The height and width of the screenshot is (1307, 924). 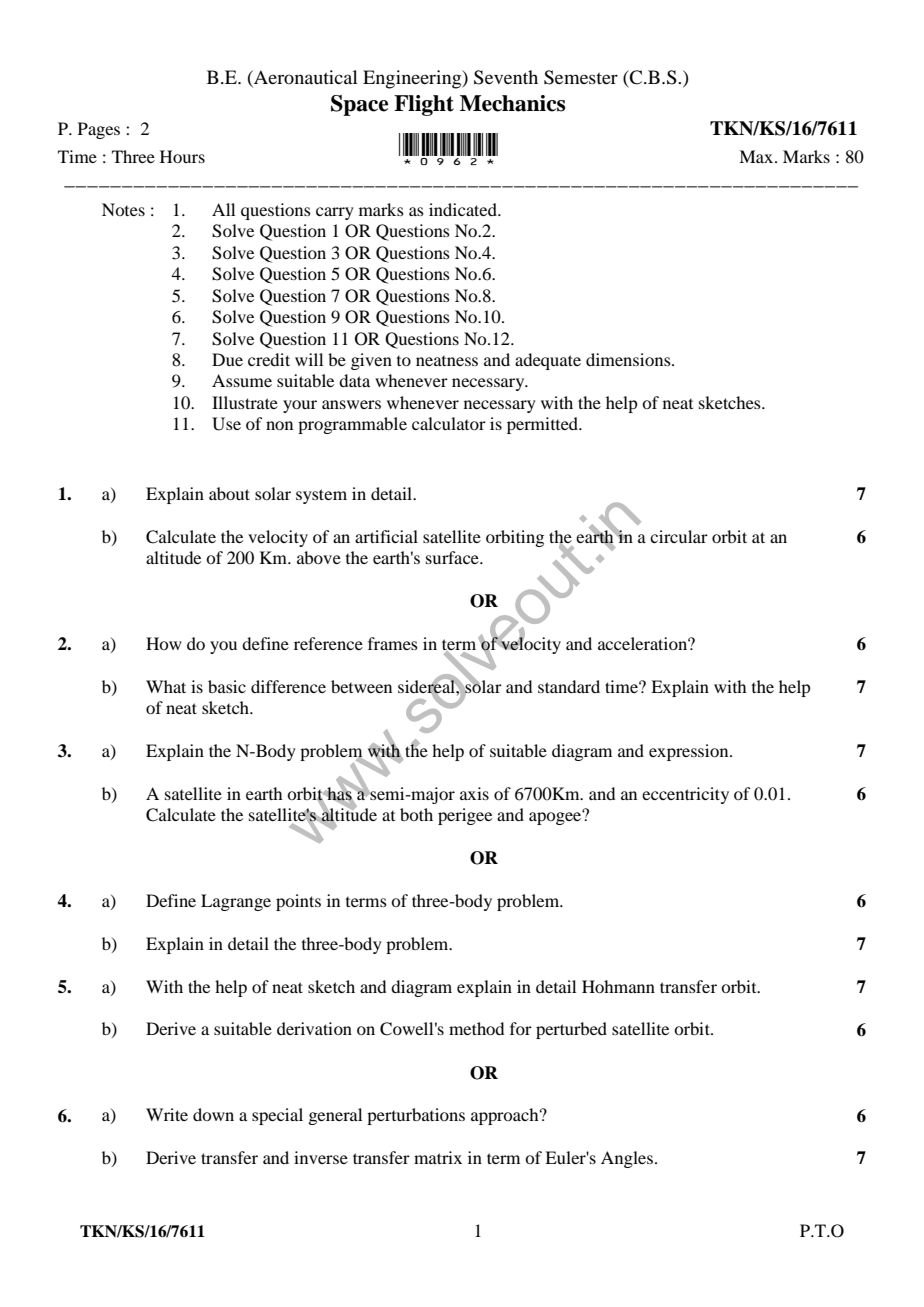 What do you see at coordinates (757, 156) in the screenshot?
I see `Max` at bounding box center [757, 156].
